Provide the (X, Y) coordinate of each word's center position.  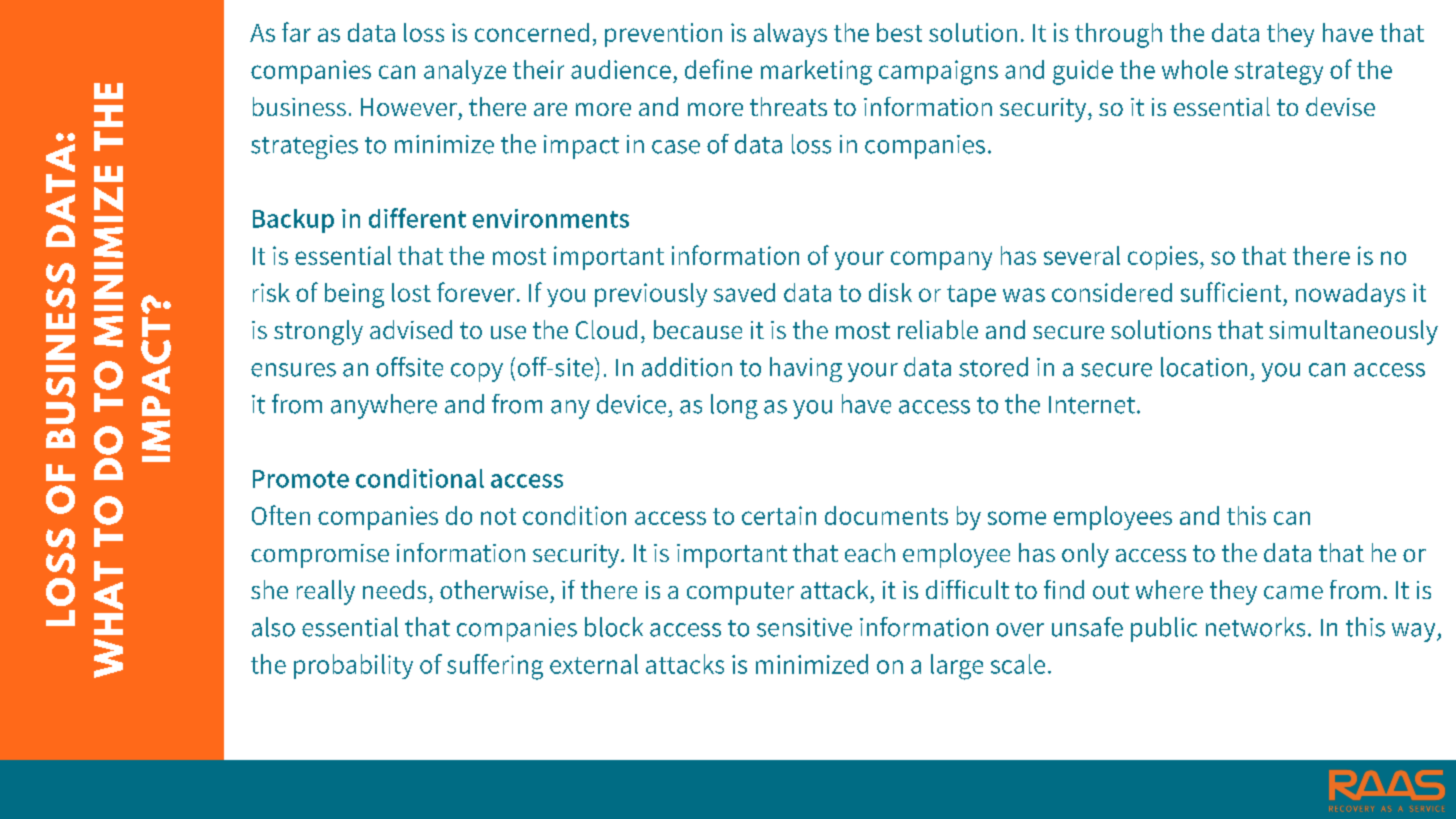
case (676, 147)
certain (779, 515)
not (498, 516)
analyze (465, 72)
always (790, 35)
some (1017, 518)
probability (353, 666)
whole (1195, 69)
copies (1163, 258)
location (1204, 367)
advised (411, 329)
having (806, 369)
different (417, 218)
